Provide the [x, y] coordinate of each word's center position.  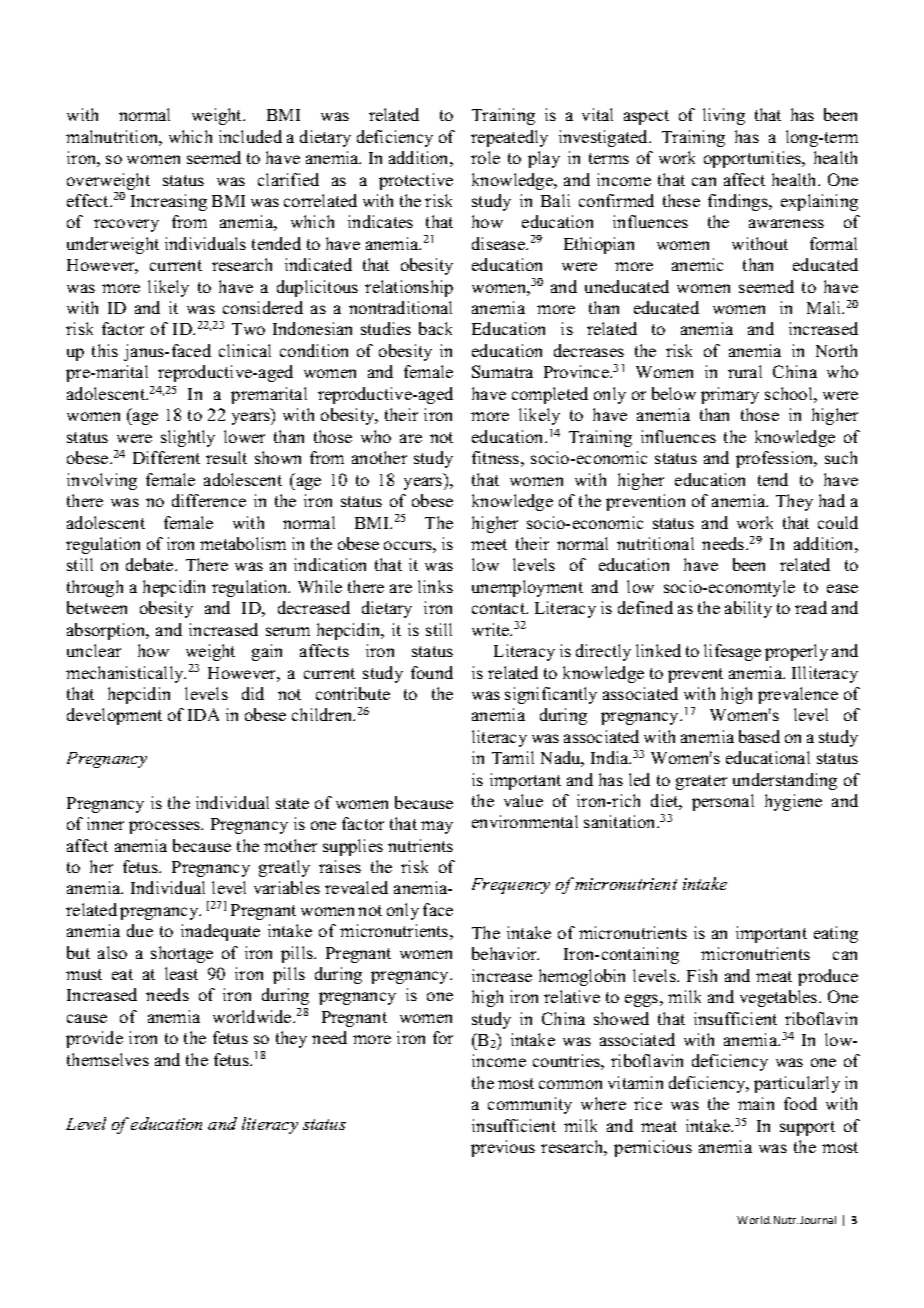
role [485, 157]
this [105, 350]
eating [836, 934]
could [838, 522]
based [759, 736]
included [250, 136]
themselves [108, 1059]
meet [489, 544]
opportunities [754, 159]
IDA [203, 714]
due [140, 930]
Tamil [513, 757]
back [435, 328]
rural [745, 371]
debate [151, 564]
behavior [505, 953]
